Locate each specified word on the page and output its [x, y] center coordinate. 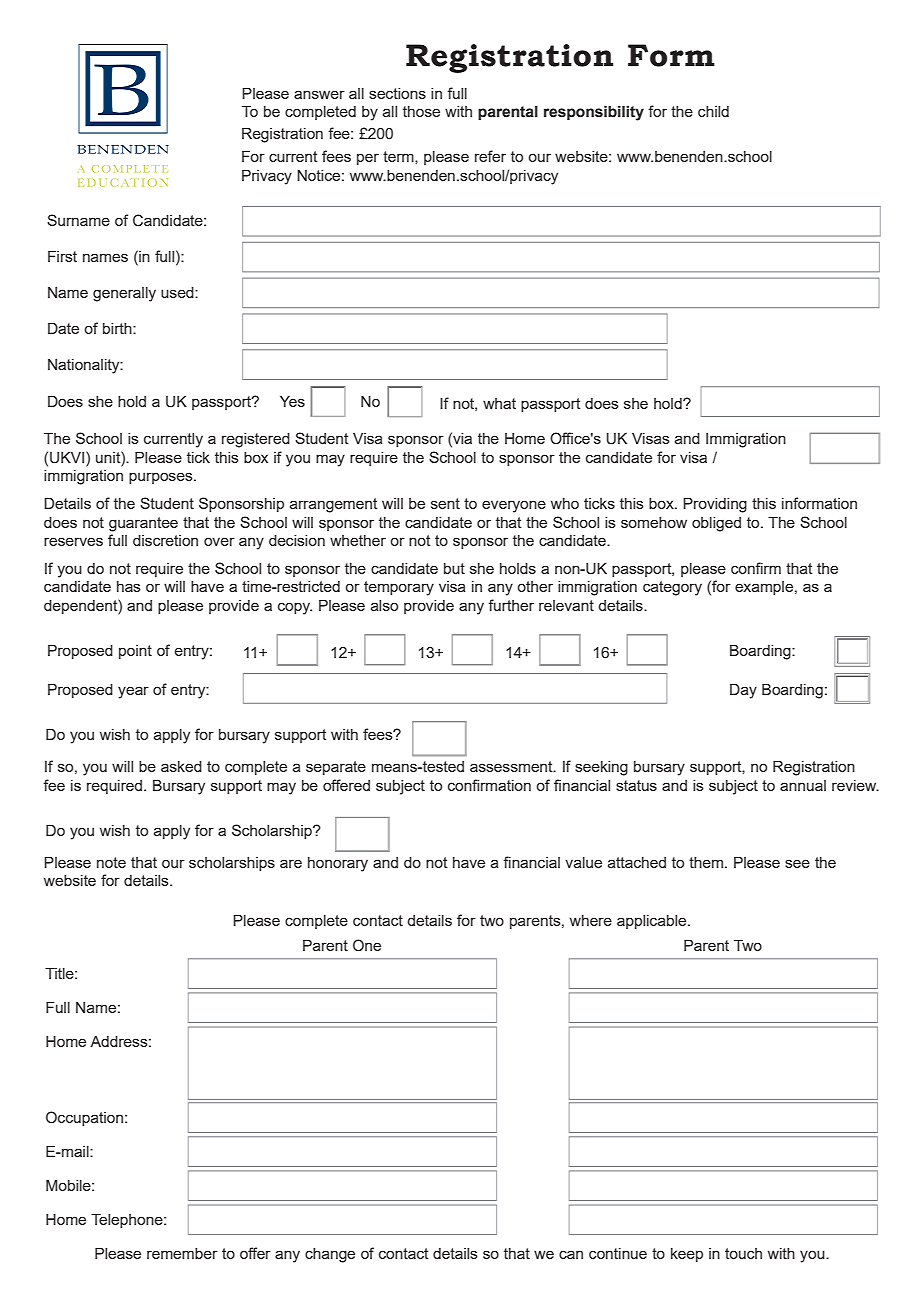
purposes [162, 478]
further [511, 605]
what [499, 403]
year [133, 692]
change [330, 1255]
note [111, 862]
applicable [653, 922]
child [713, 111]
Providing [715, 505]
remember [182, 1253]
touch [743, 1253]
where [591, 920]
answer [319, 94]
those [421, 111]
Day [743, 691]
